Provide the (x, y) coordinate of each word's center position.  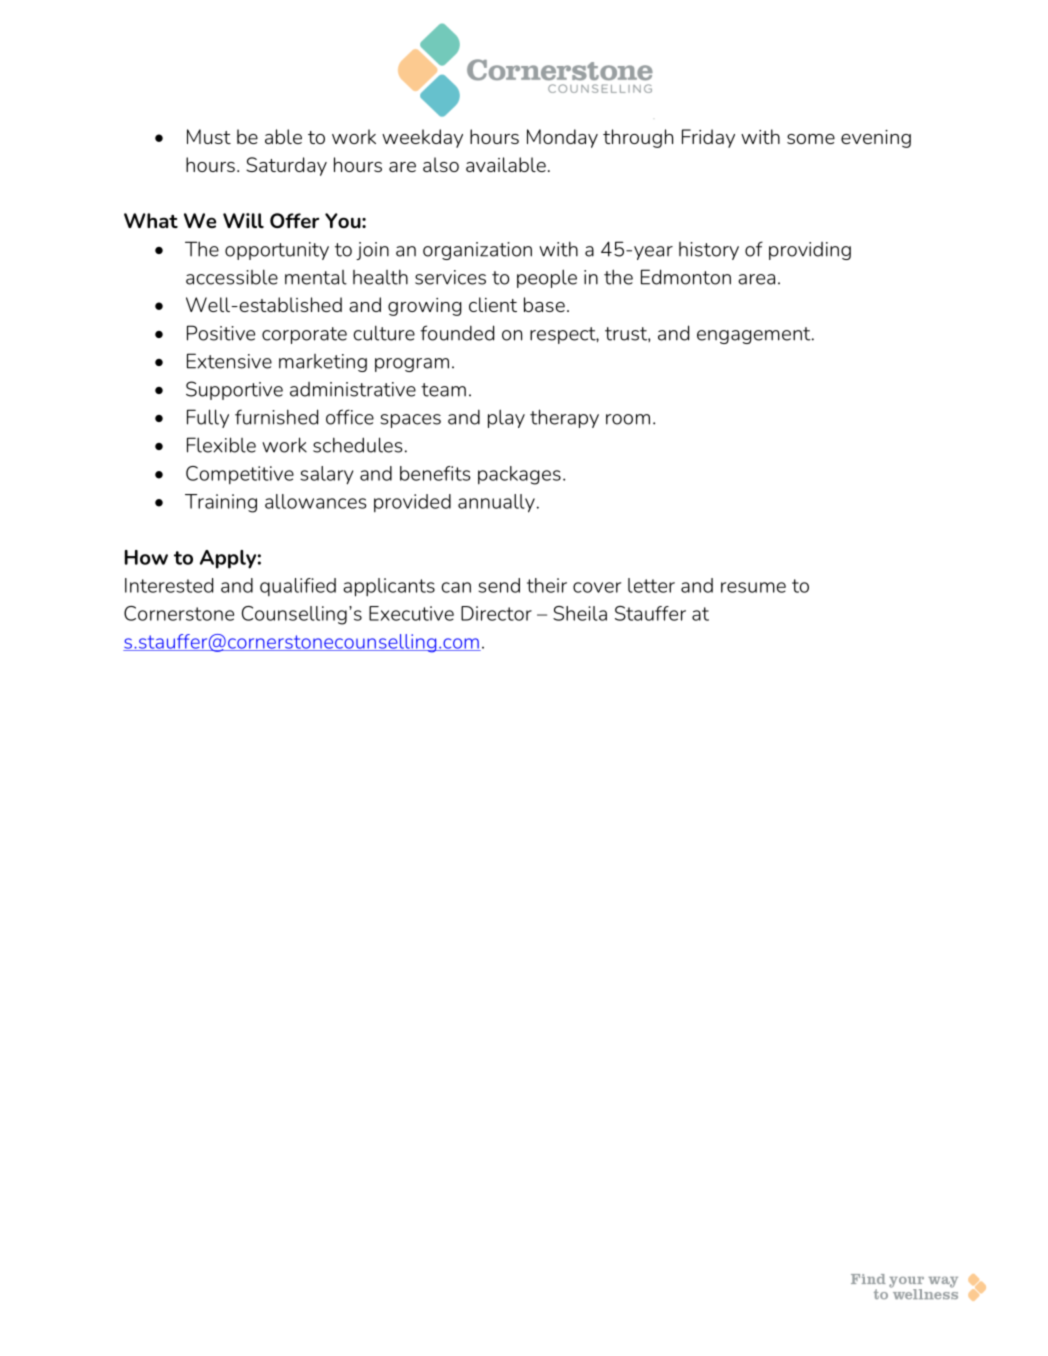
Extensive (229, 361)
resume (753, 587)
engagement (755, 335)
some (811, 139)
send (499, 585)
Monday (562, 138)
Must (209, 136)
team (443, 390)
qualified (298, 587)
